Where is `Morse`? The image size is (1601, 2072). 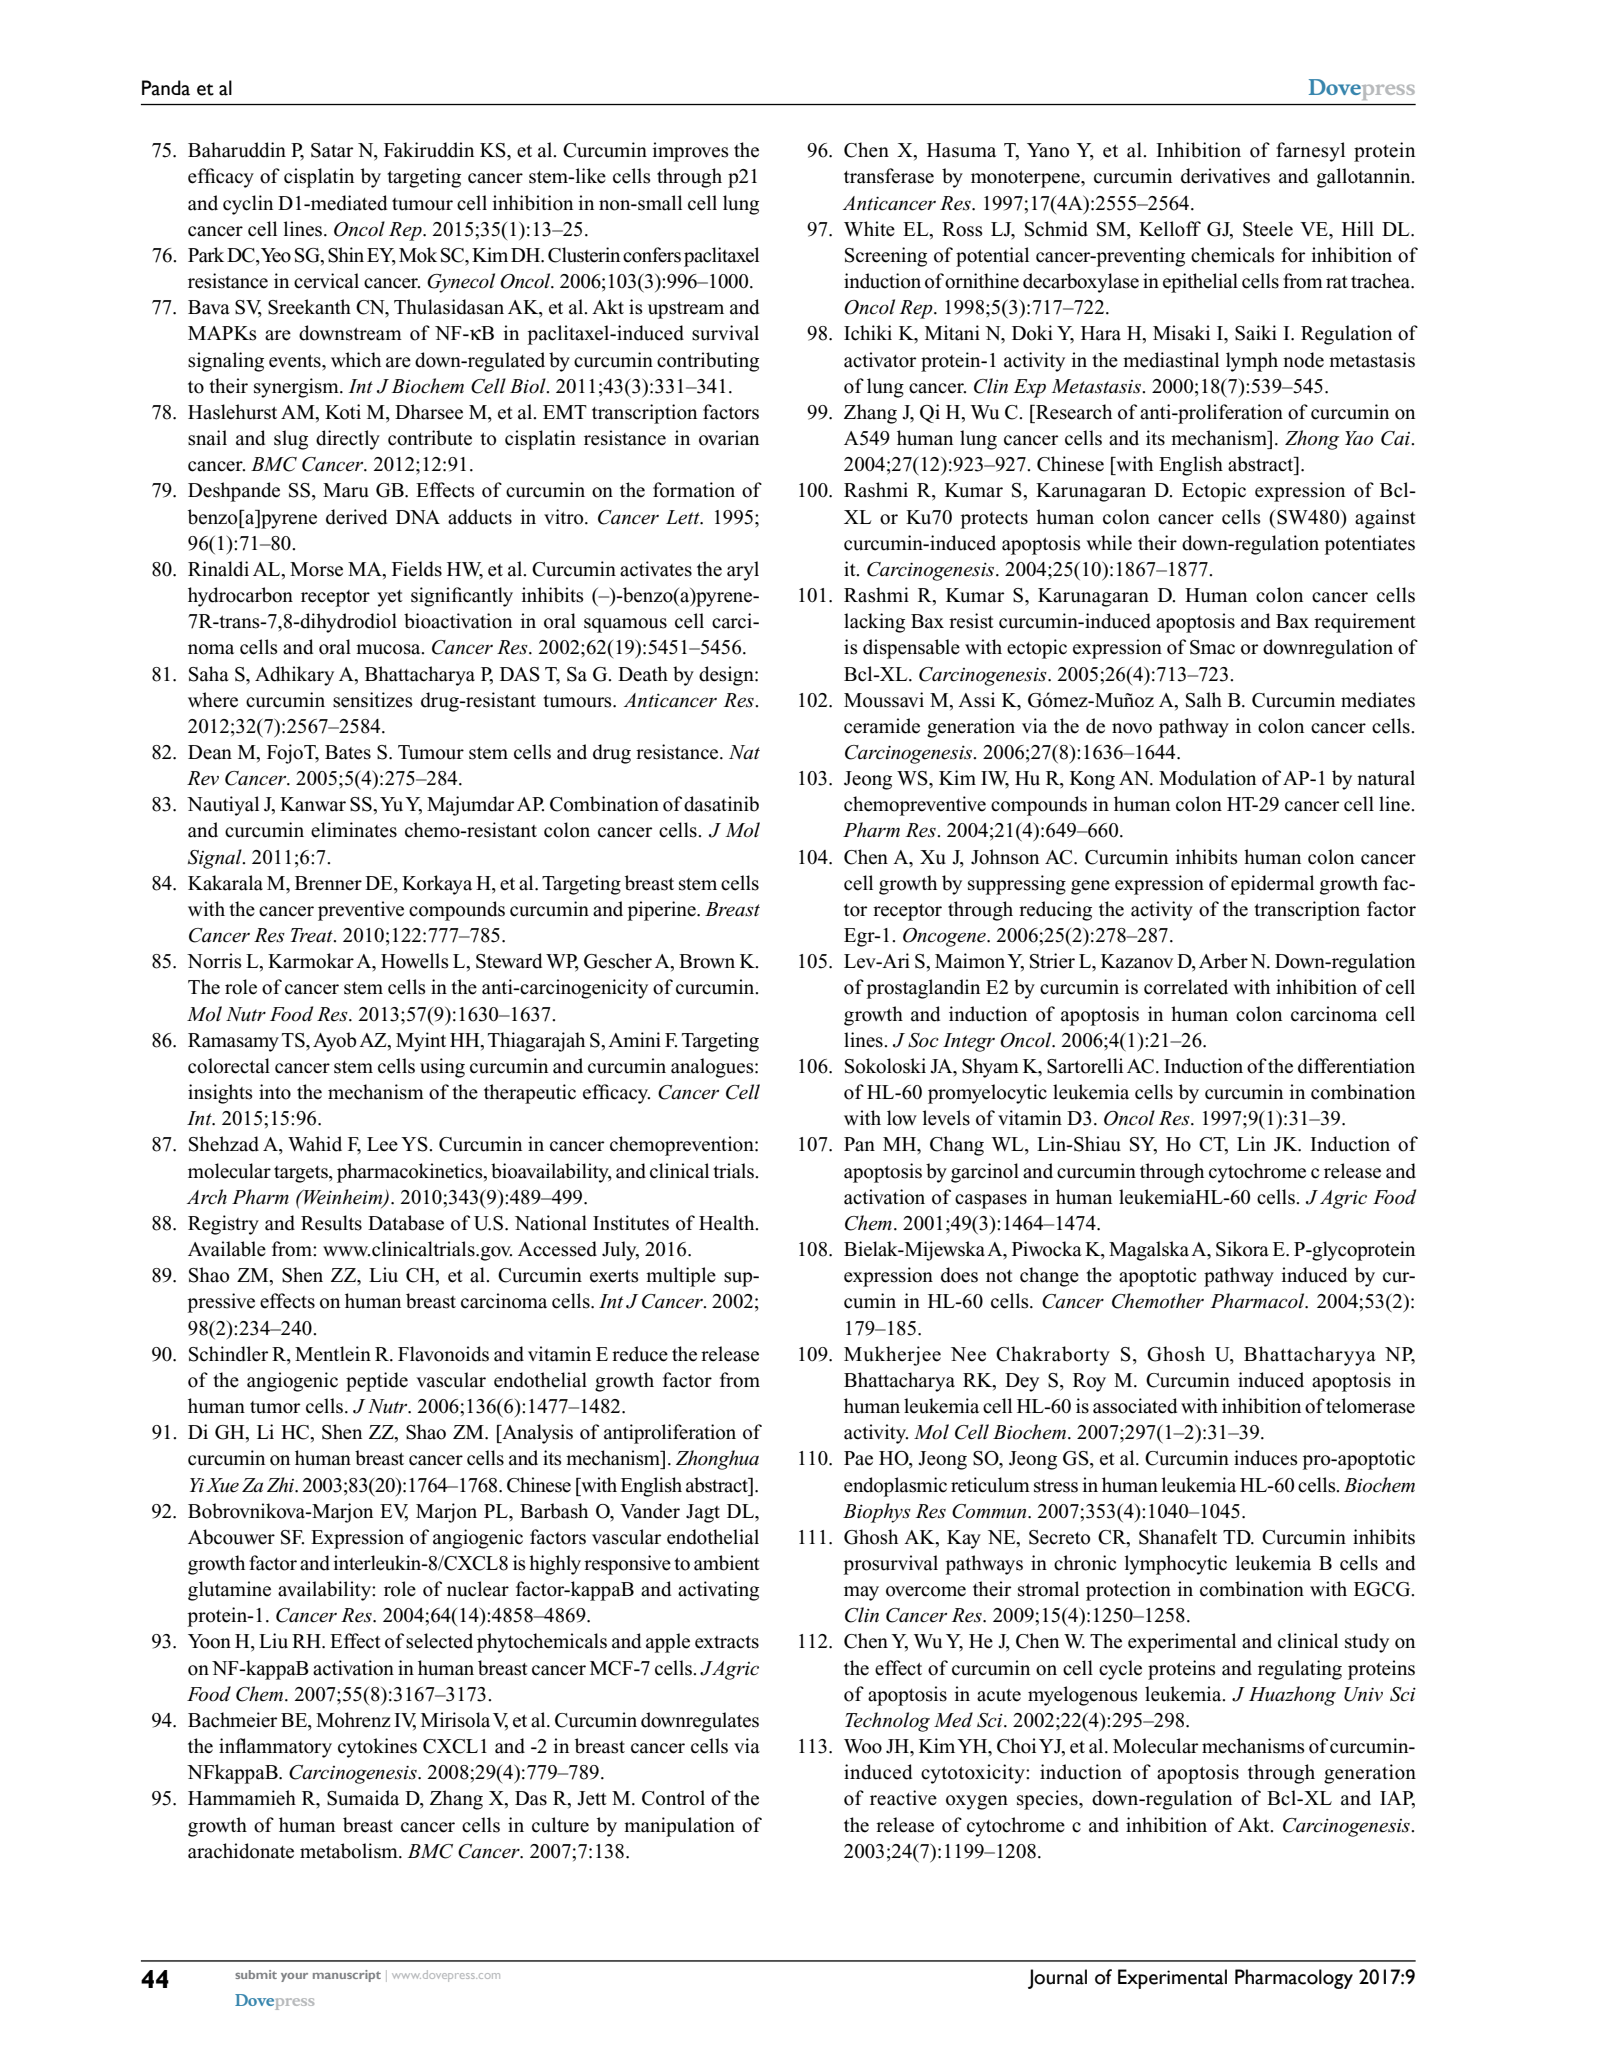
Morse is located at coordinates (316, 569).
